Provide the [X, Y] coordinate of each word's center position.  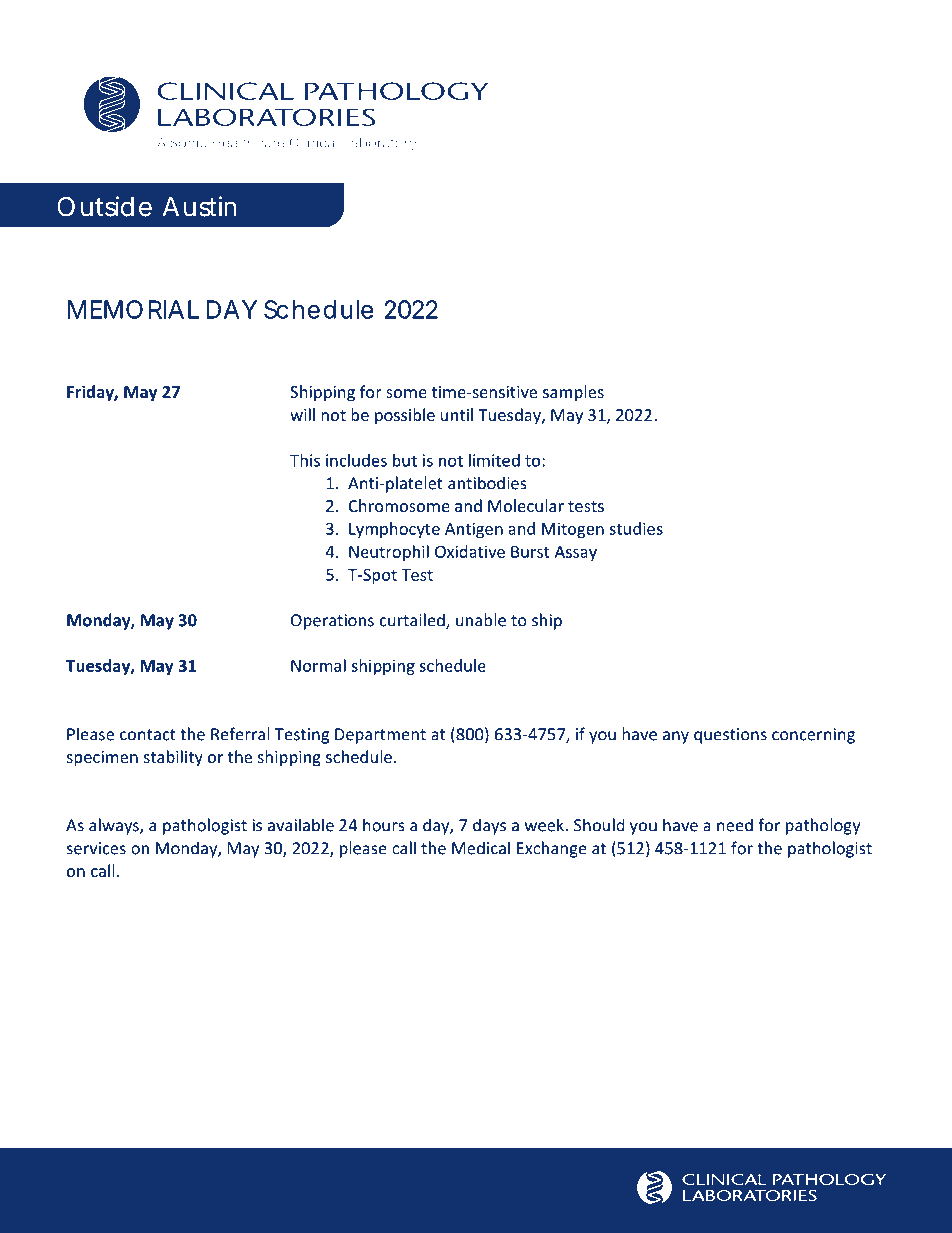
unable [481, 620]
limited [494, 460]
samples [573, 393]
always [115, 826]
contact [148, 735]
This [305, 460]
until [457, 414]
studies [636, 528]
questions [730, 736]
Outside [104, 206]
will [302, 414]
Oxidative [470, 551]
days [489, 826]
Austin [199, 206]
